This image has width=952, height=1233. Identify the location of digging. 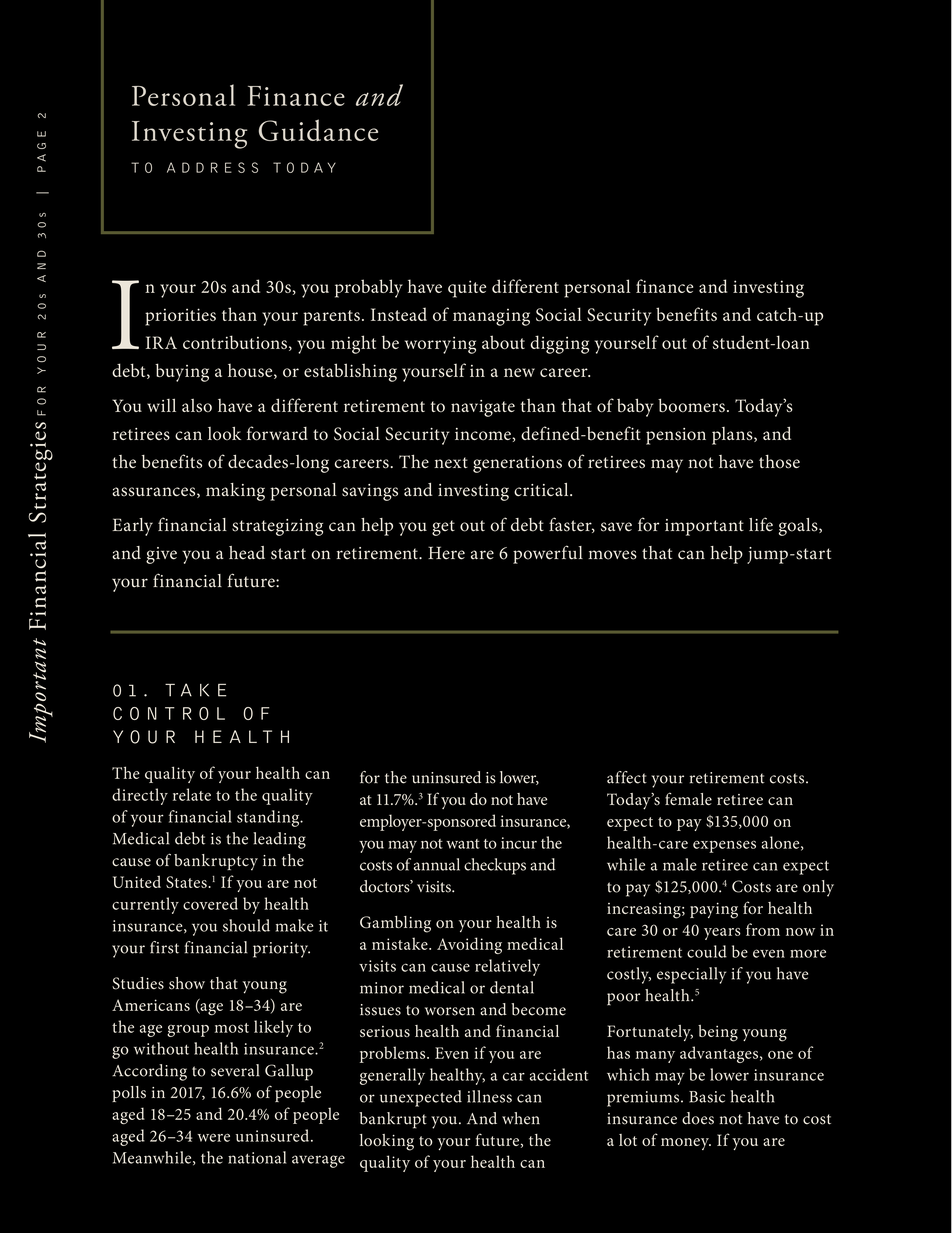
(559, 344).
